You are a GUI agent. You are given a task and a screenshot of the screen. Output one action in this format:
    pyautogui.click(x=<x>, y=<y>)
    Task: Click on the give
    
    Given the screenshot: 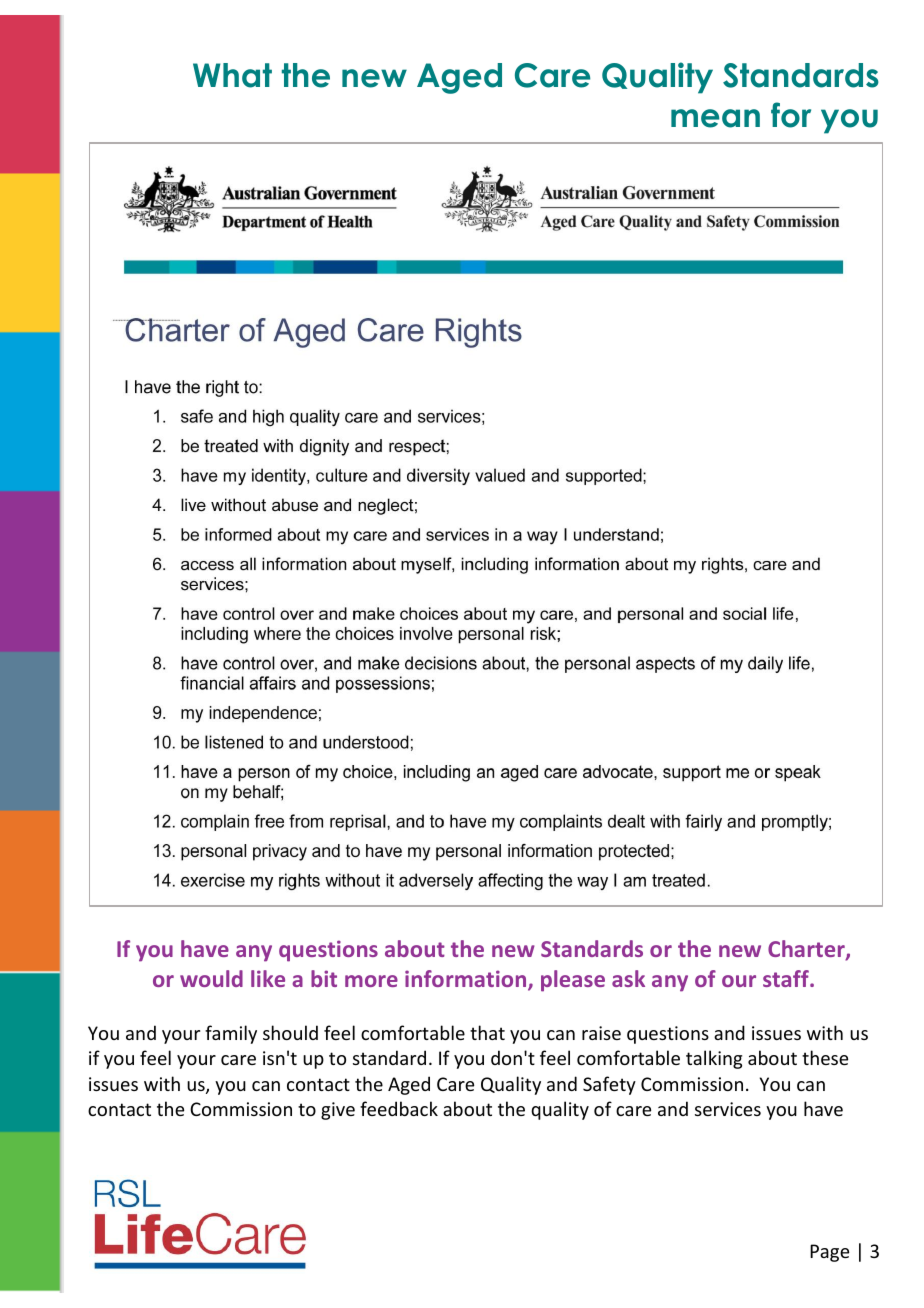 What is the action you would take?
    pyautogui.click(x=338, y=1111)
